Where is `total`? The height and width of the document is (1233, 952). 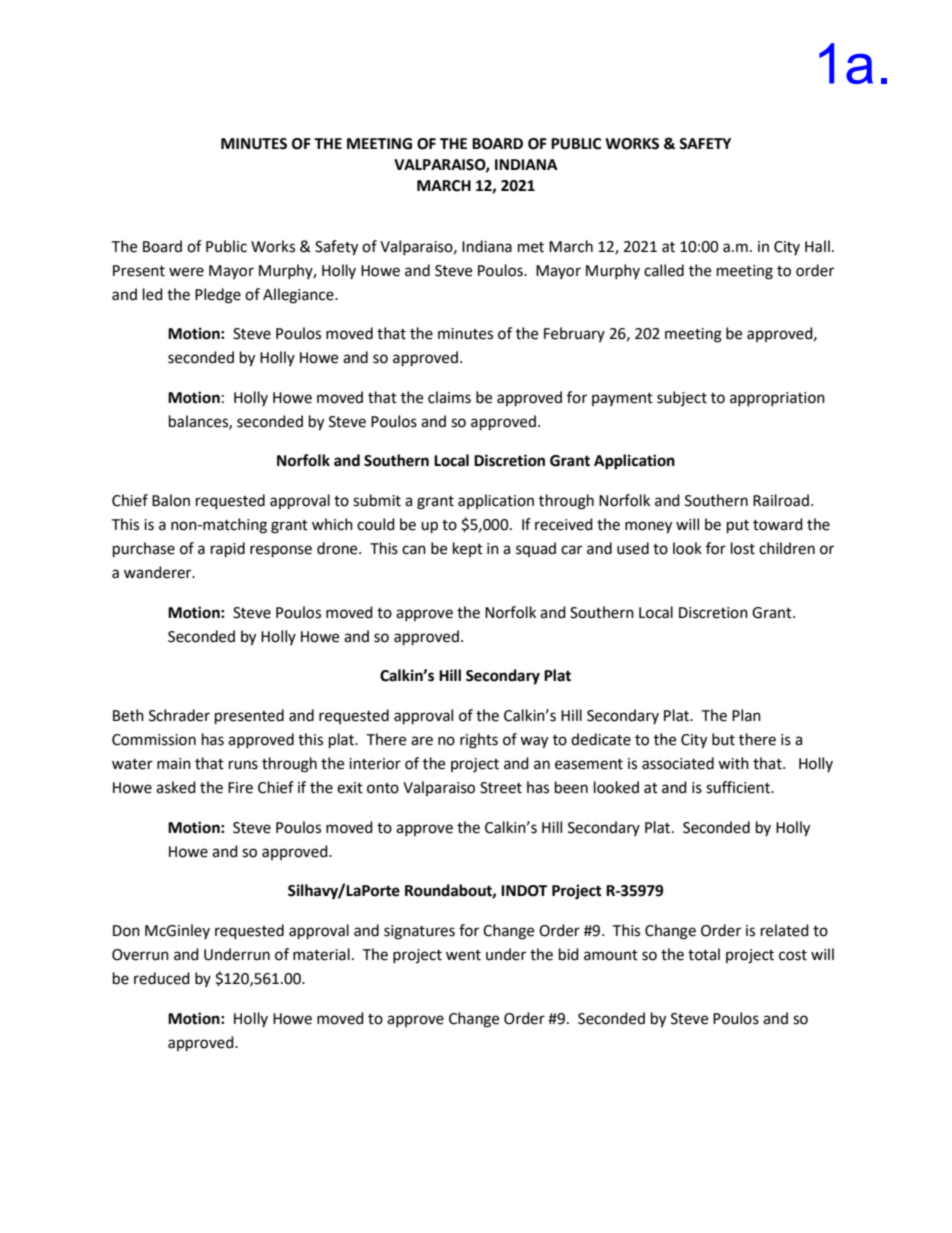
total is located at coordinates (704, 954).
